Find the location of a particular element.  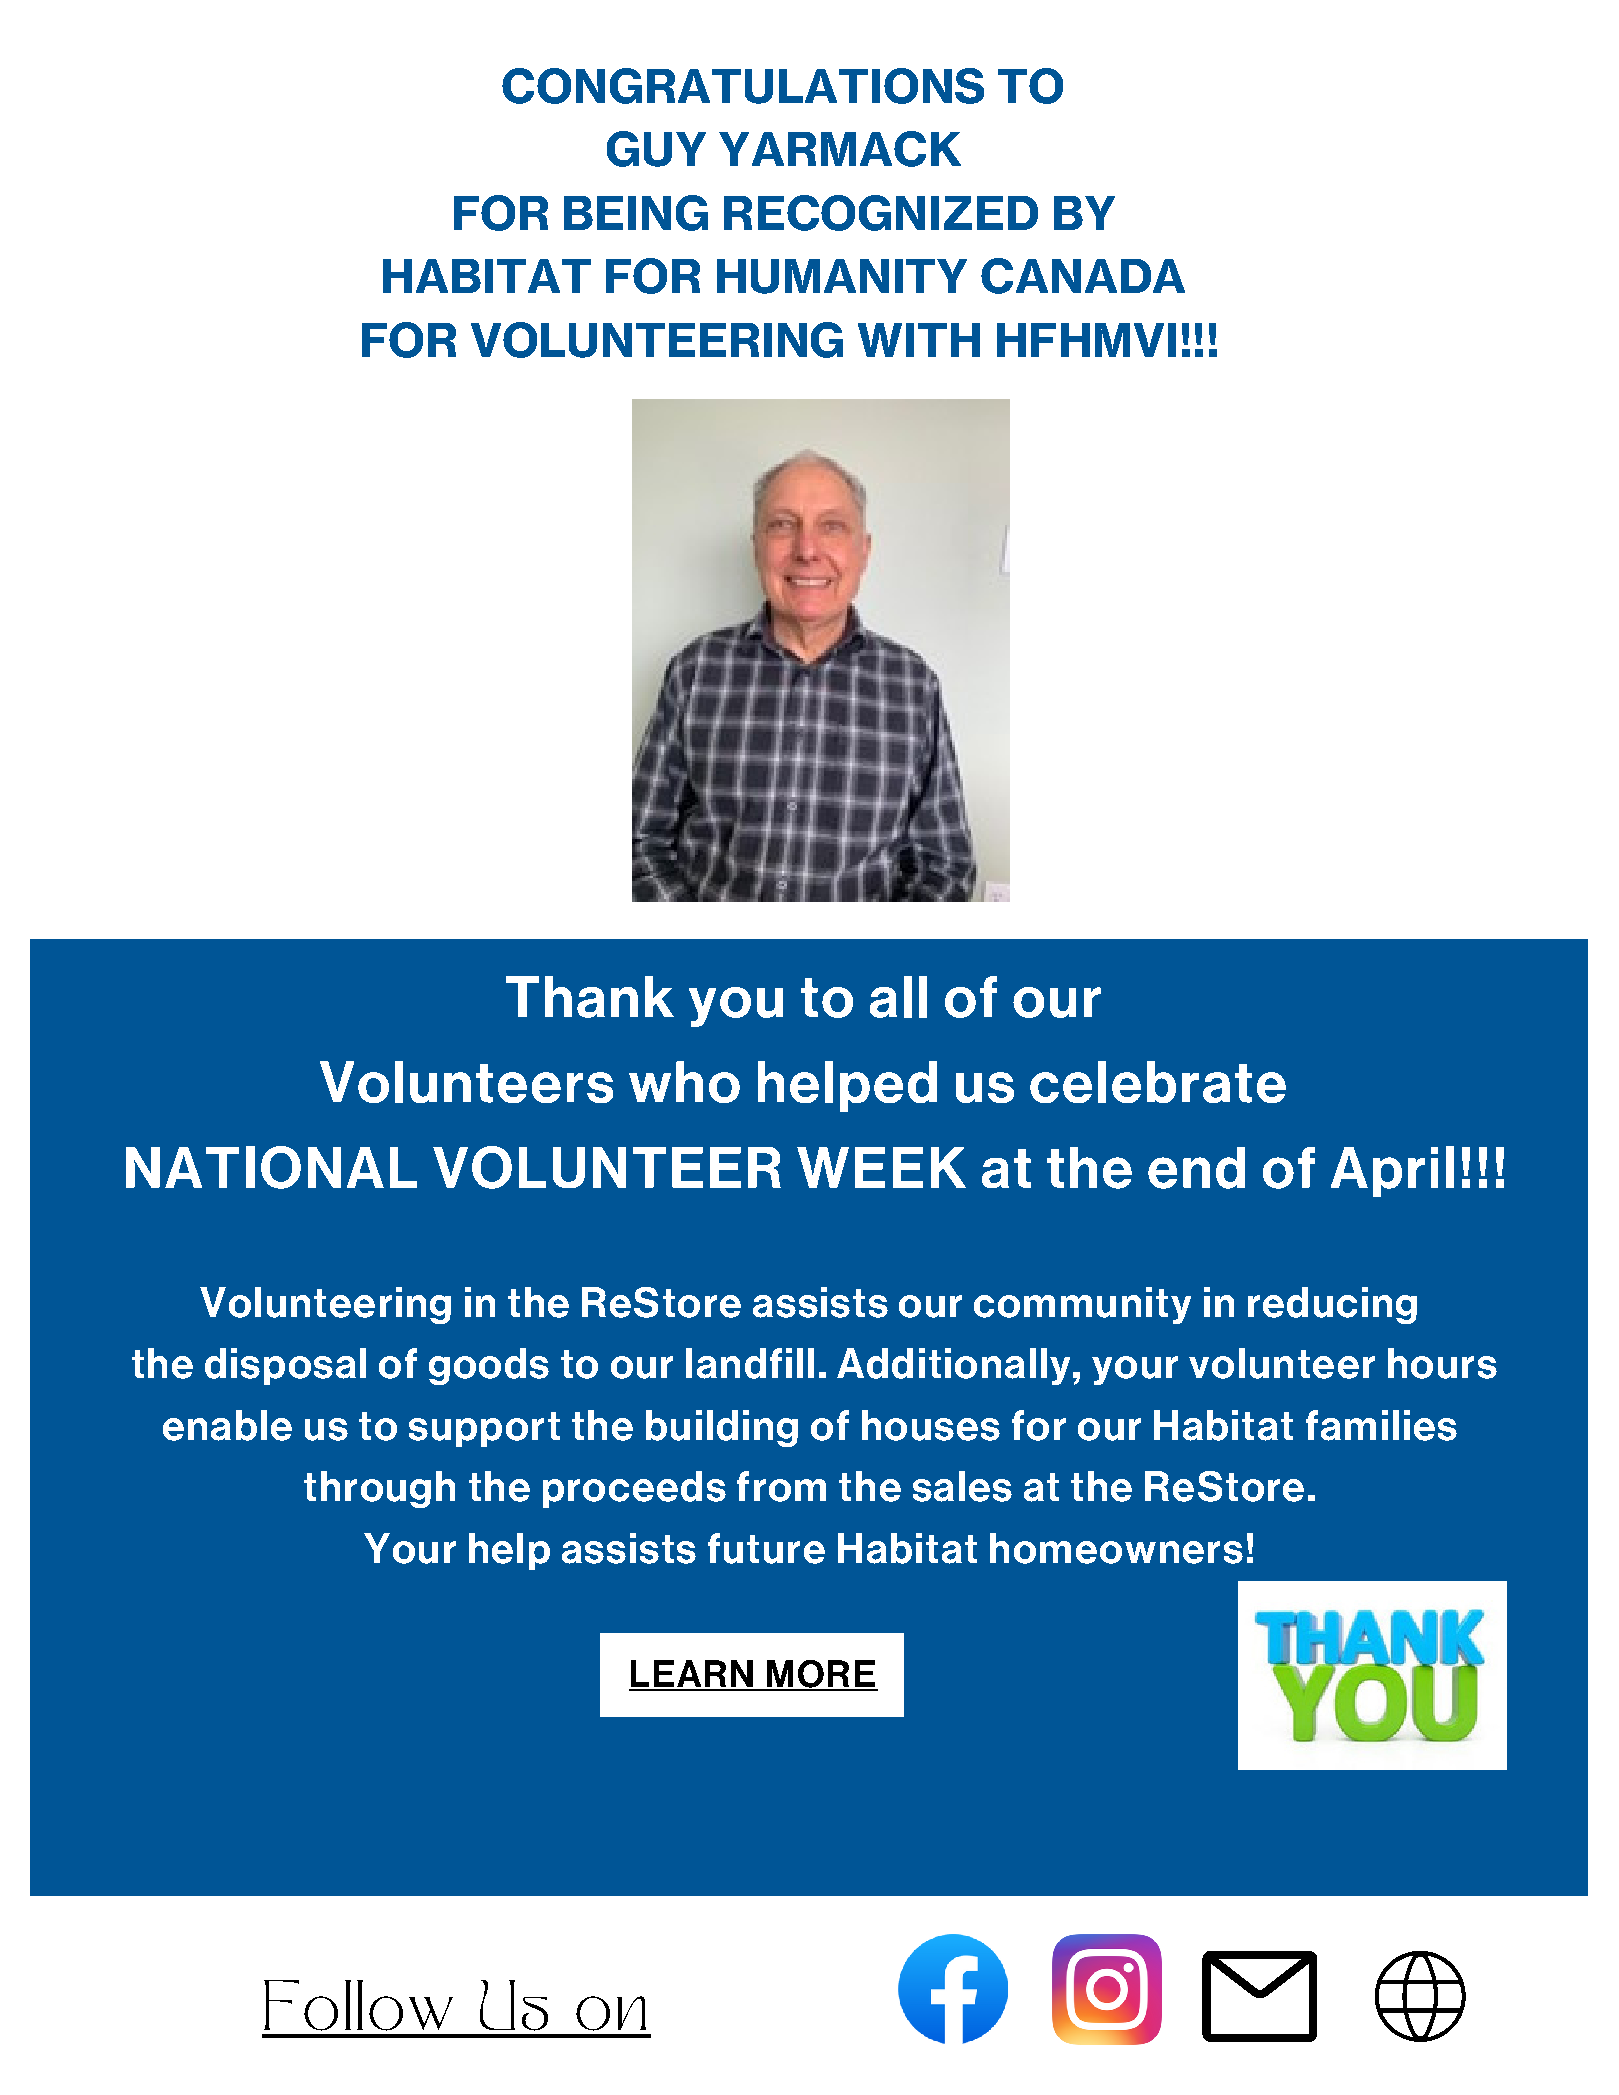

reducing is located at coordinates (1332, 1305).
